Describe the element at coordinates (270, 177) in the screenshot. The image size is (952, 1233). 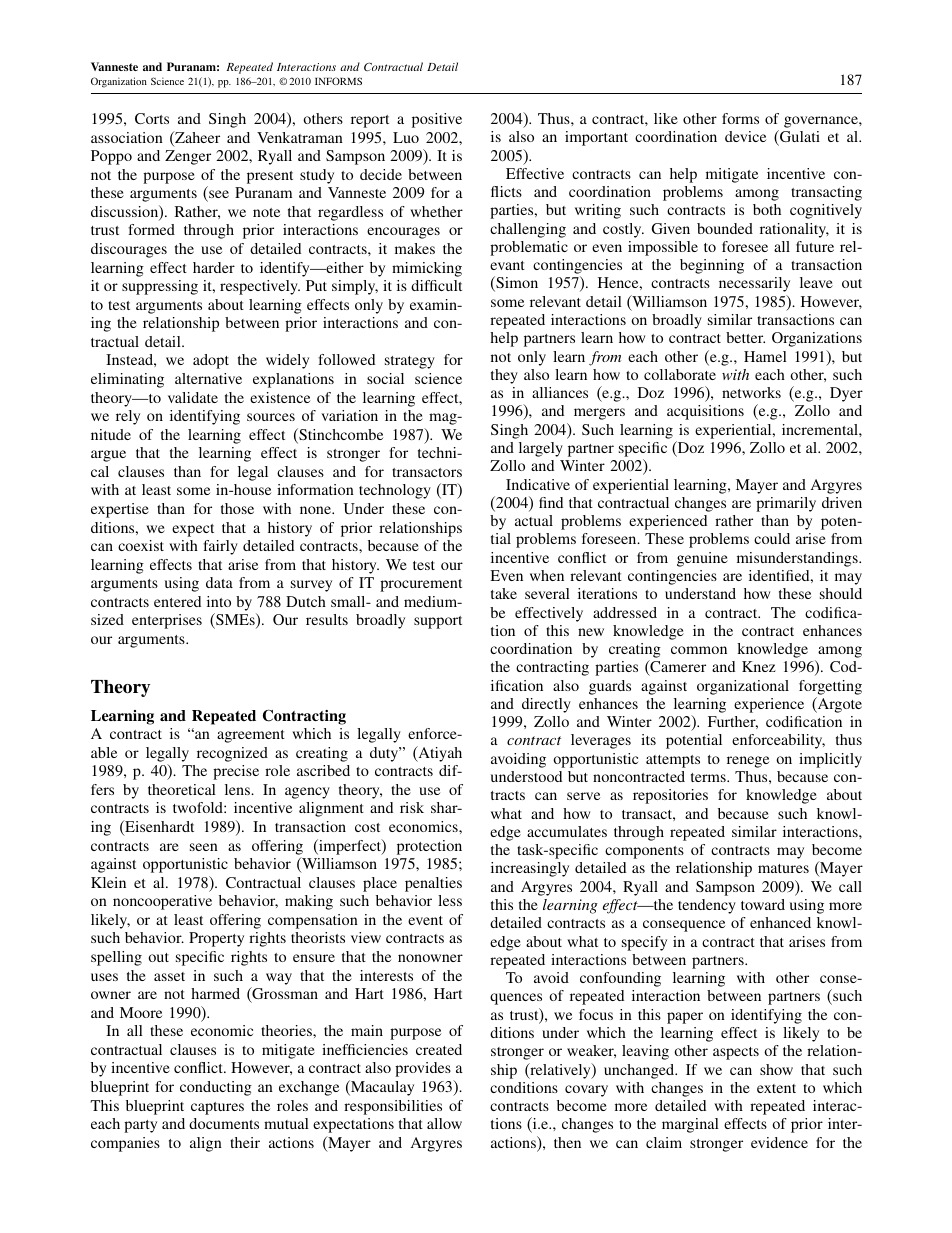
I see `present` at that location.
